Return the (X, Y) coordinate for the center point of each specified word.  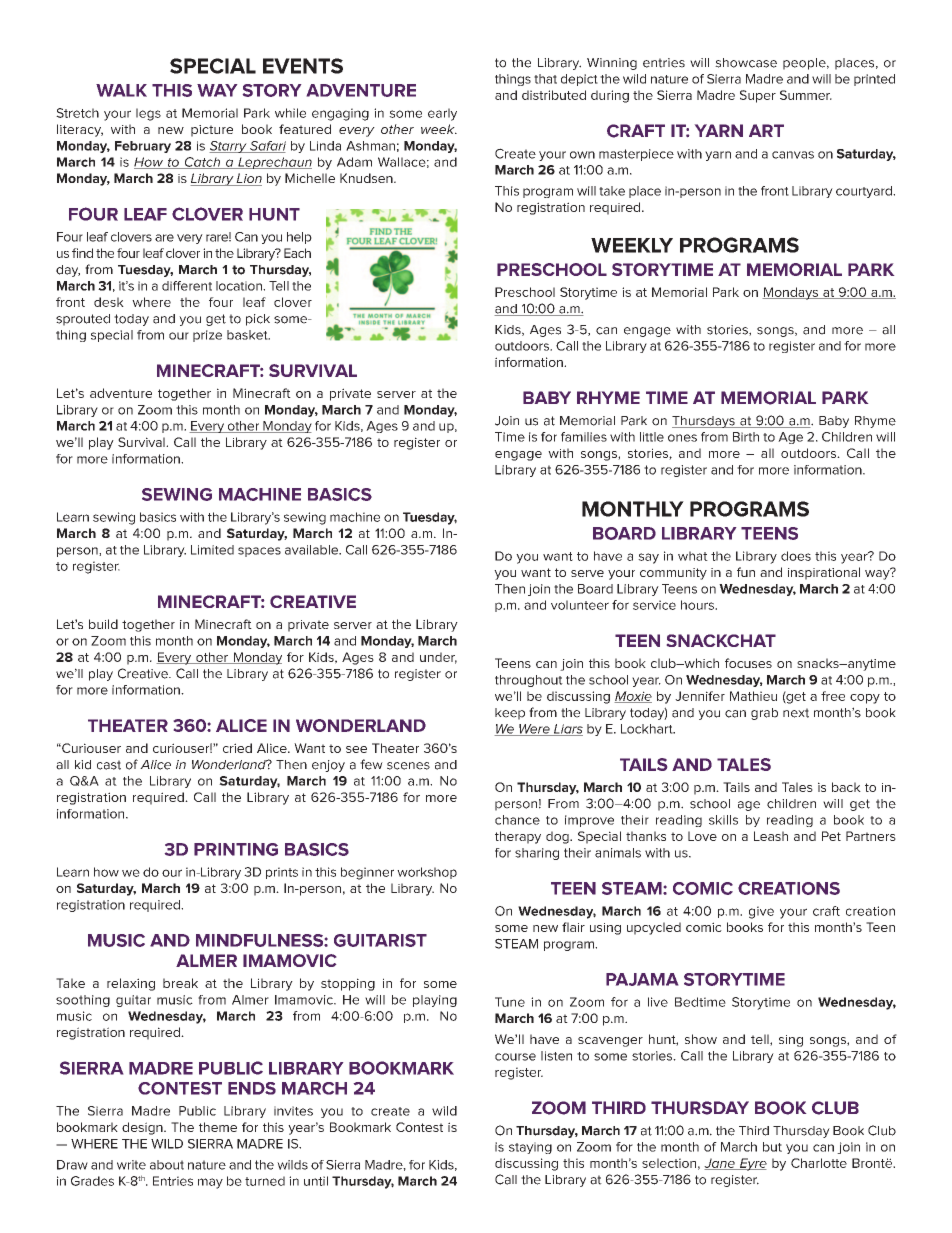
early (442, 114)
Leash (771, 836)
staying (530, 1148)
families (584, 437)
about (167, 1165)
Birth (746, 437)
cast (109, 765)
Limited (212, 550)
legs (148, 114)
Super (758, 96)
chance (517, 820)
